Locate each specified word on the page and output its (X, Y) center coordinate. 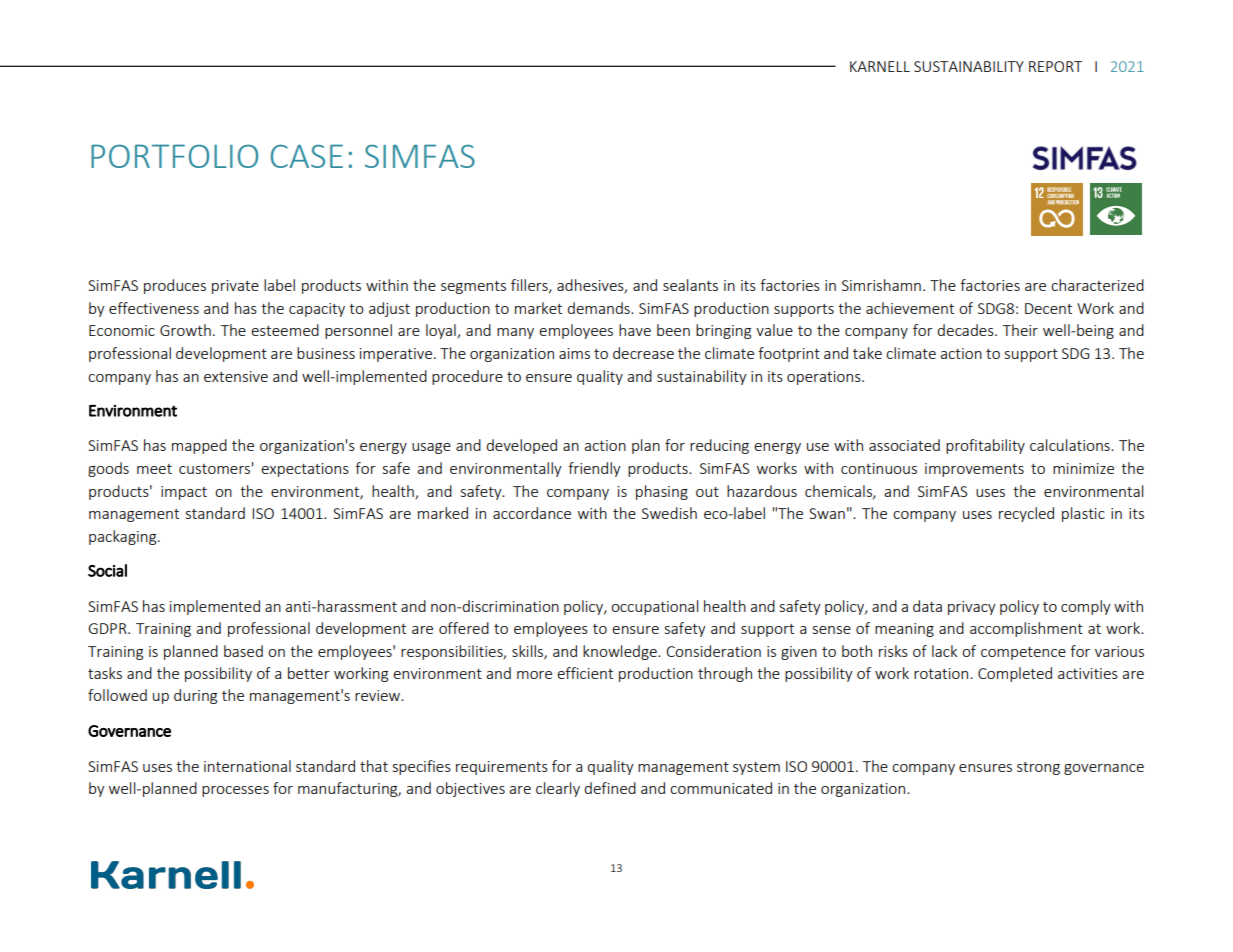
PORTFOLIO (174, 156)
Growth (185, 330)
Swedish (669, 513)
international (247, 766)
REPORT (1055, 66)
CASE (307, 156)
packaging (124, 537)
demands (599, 308)
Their (1020, 330)
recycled (1026, 514)
